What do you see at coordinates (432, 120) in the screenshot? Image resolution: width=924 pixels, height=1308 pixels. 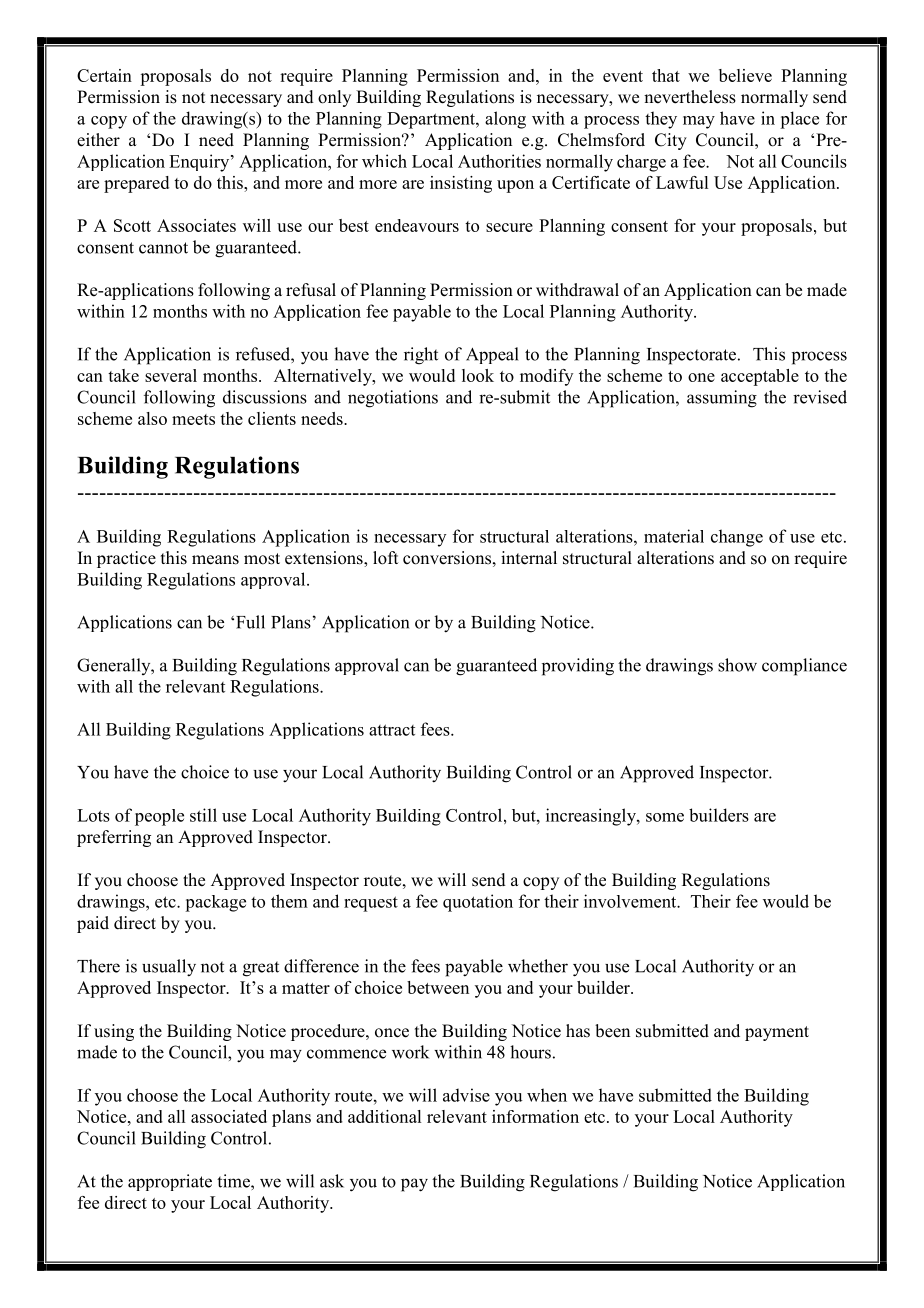 I see `Department` at bounding box center [432, 120].
